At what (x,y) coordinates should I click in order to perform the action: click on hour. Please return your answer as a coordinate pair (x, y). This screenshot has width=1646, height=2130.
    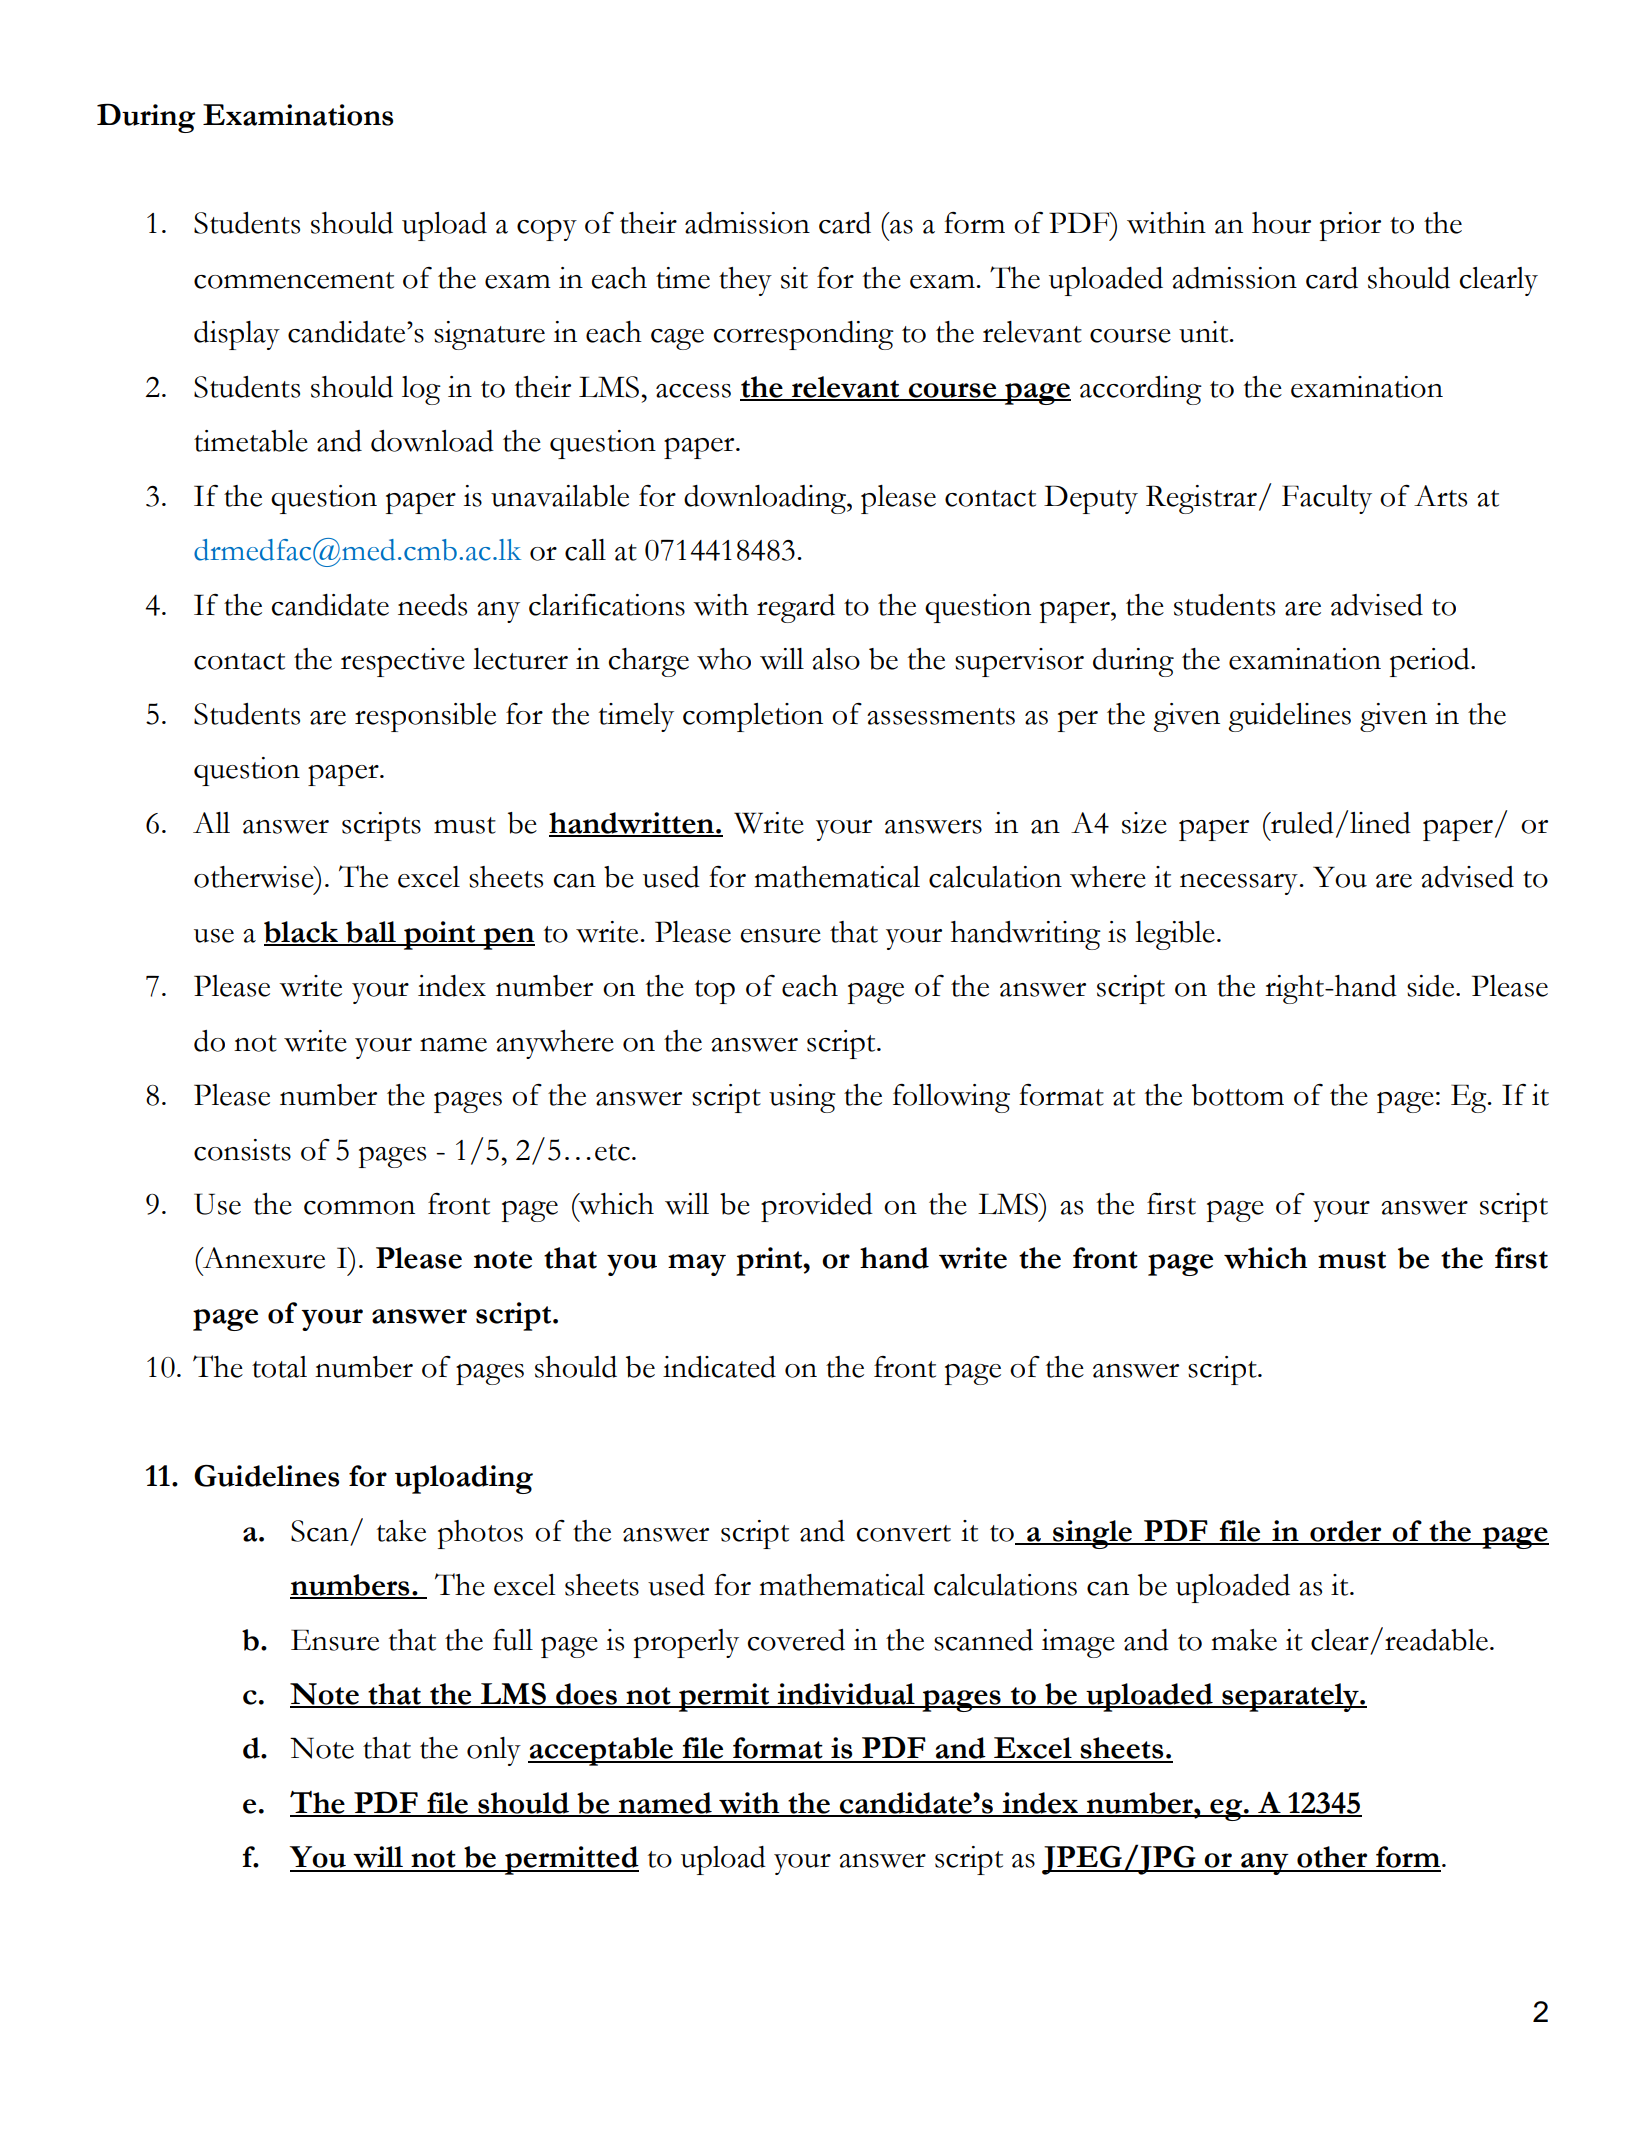
    Looking at the image, I should click on (1281, 223).
